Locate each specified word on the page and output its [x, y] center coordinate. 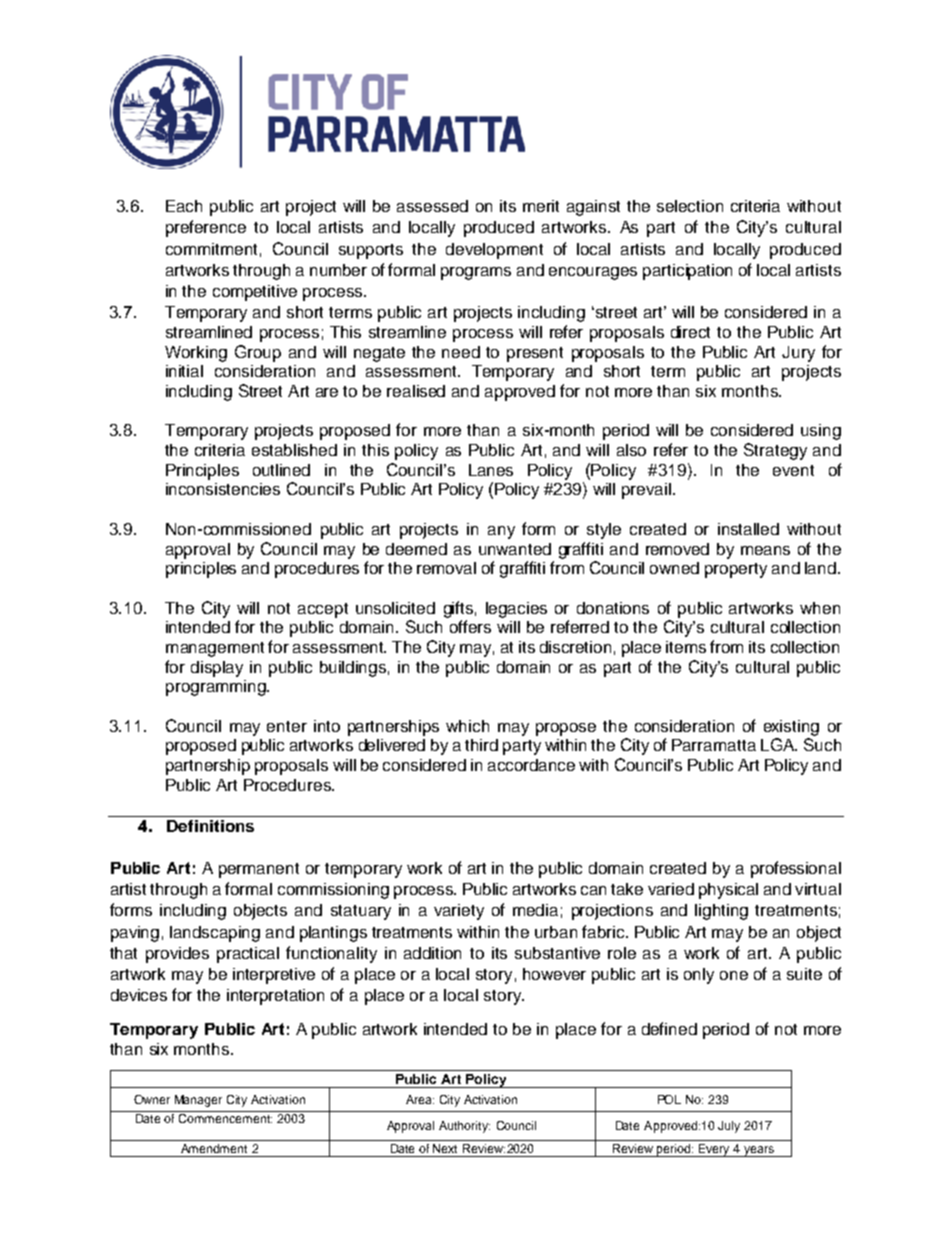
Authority [464, 1127]
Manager [198, 1101]
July [729, 1127]
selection [690, 206]
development [494, 251]
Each [184, 206]
